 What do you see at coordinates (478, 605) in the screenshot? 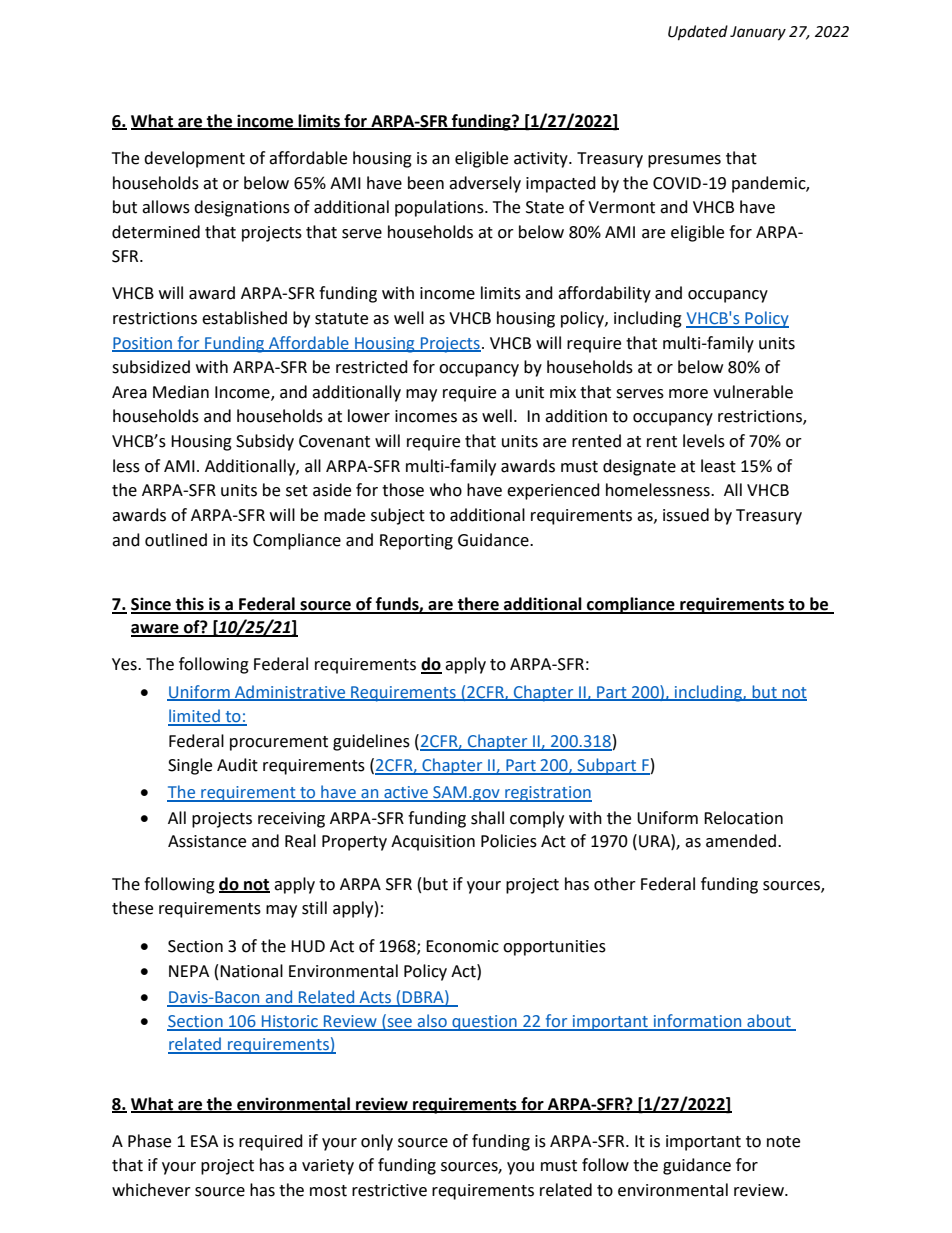
I see `there` at bounding box center [478, 605].
